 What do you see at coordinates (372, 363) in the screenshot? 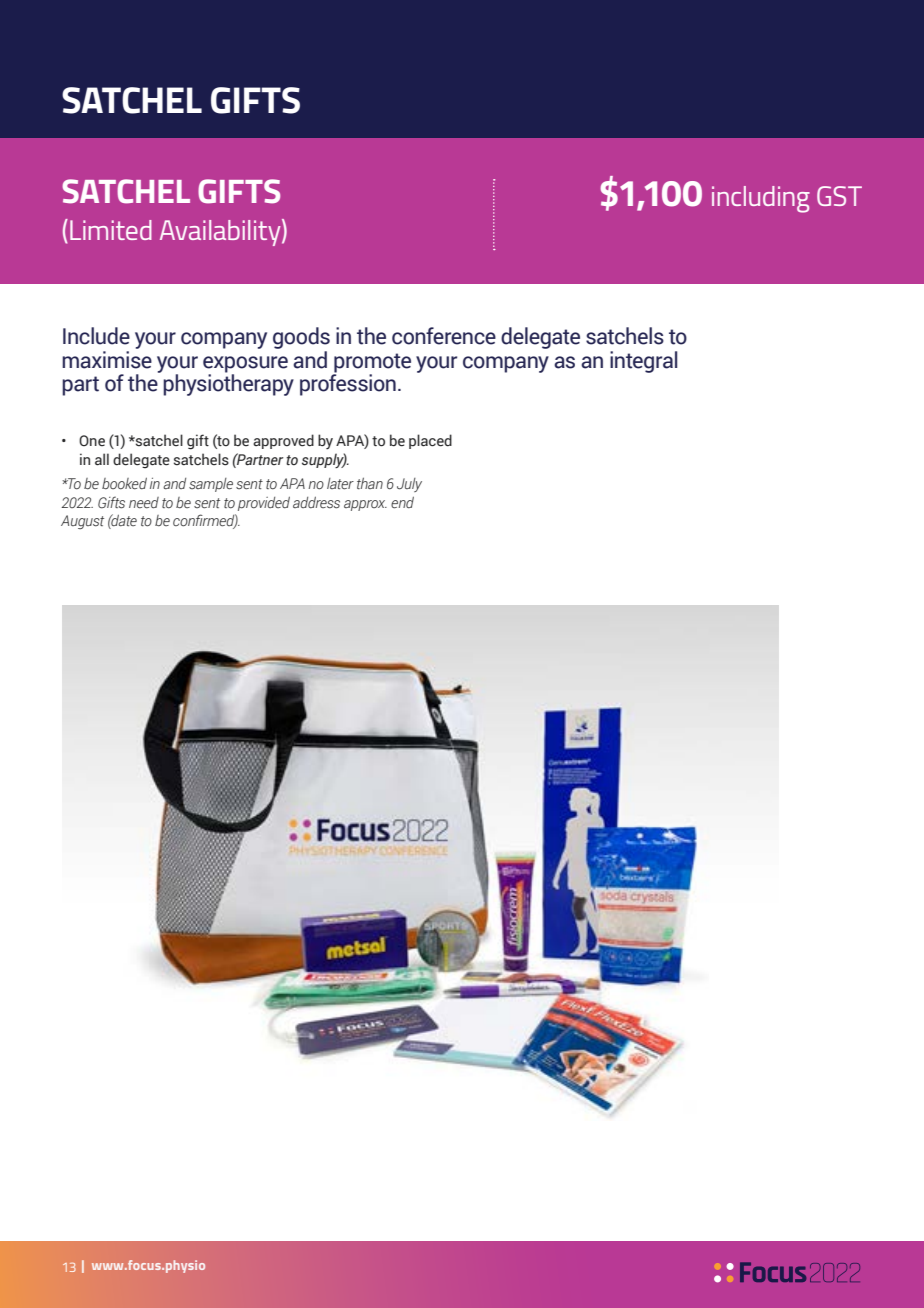
I see `promote` at bounding box center [372, 363].
